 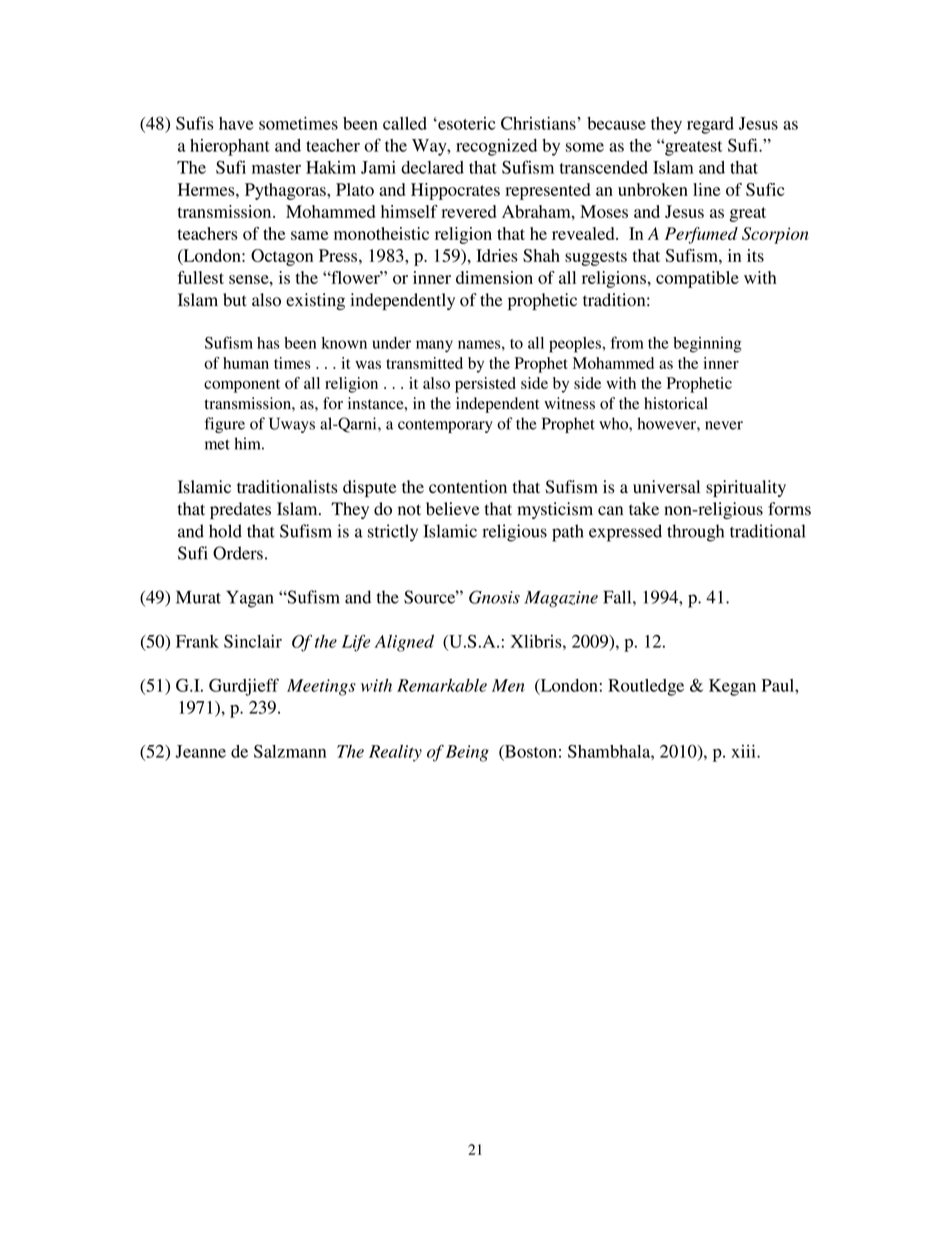 I want to click on contemporary, so click(x=445, y=426).
